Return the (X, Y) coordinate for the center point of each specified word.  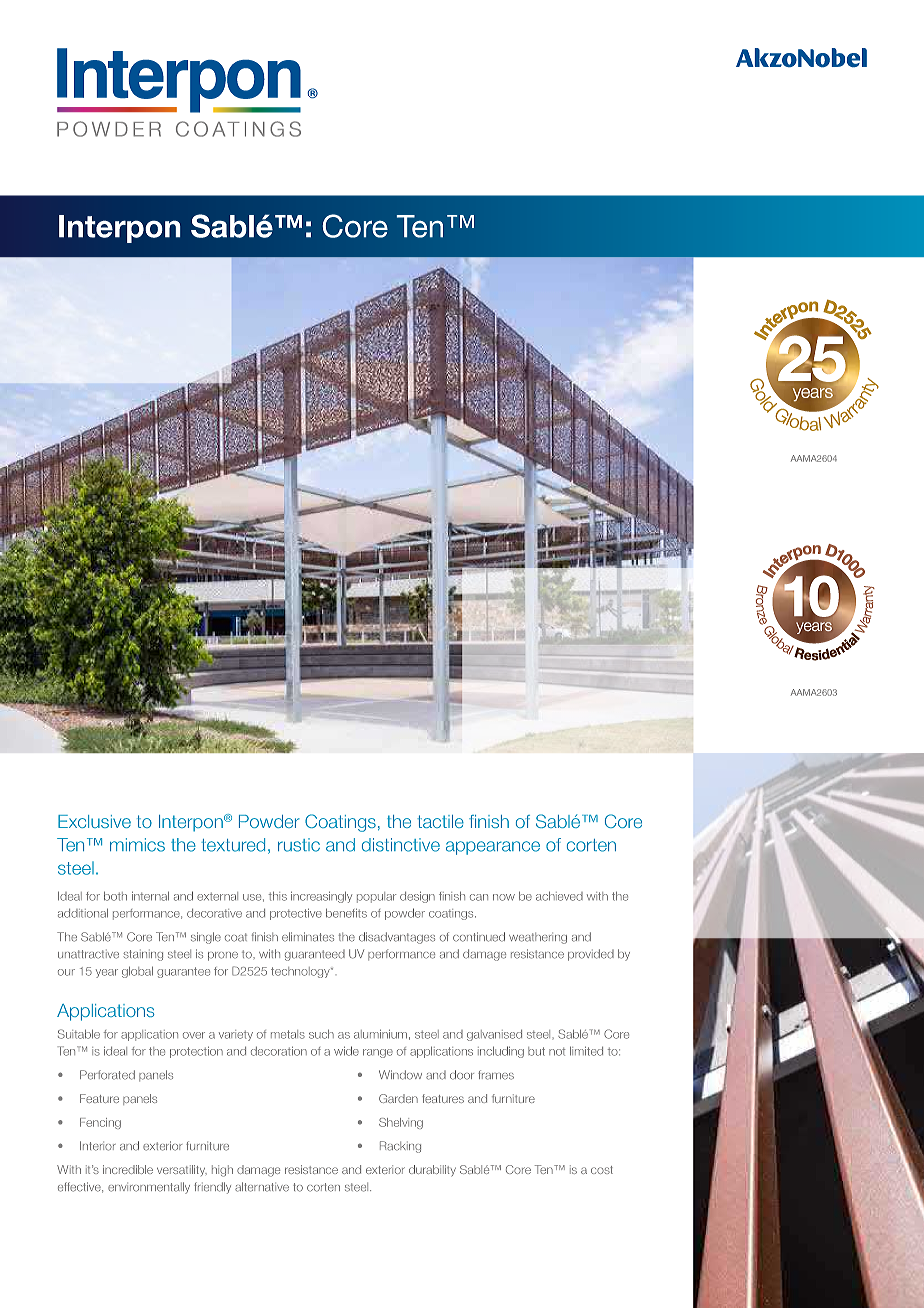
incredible (128, 1169)
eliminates (308, 937)
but (536, 1051)
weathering (538, 938)
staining (143, 955)
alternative (262, 1187)
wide (346, 1051)
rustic (299, 845)
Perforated (107, 1075)
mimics (137, 845)
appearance (493, 848)
